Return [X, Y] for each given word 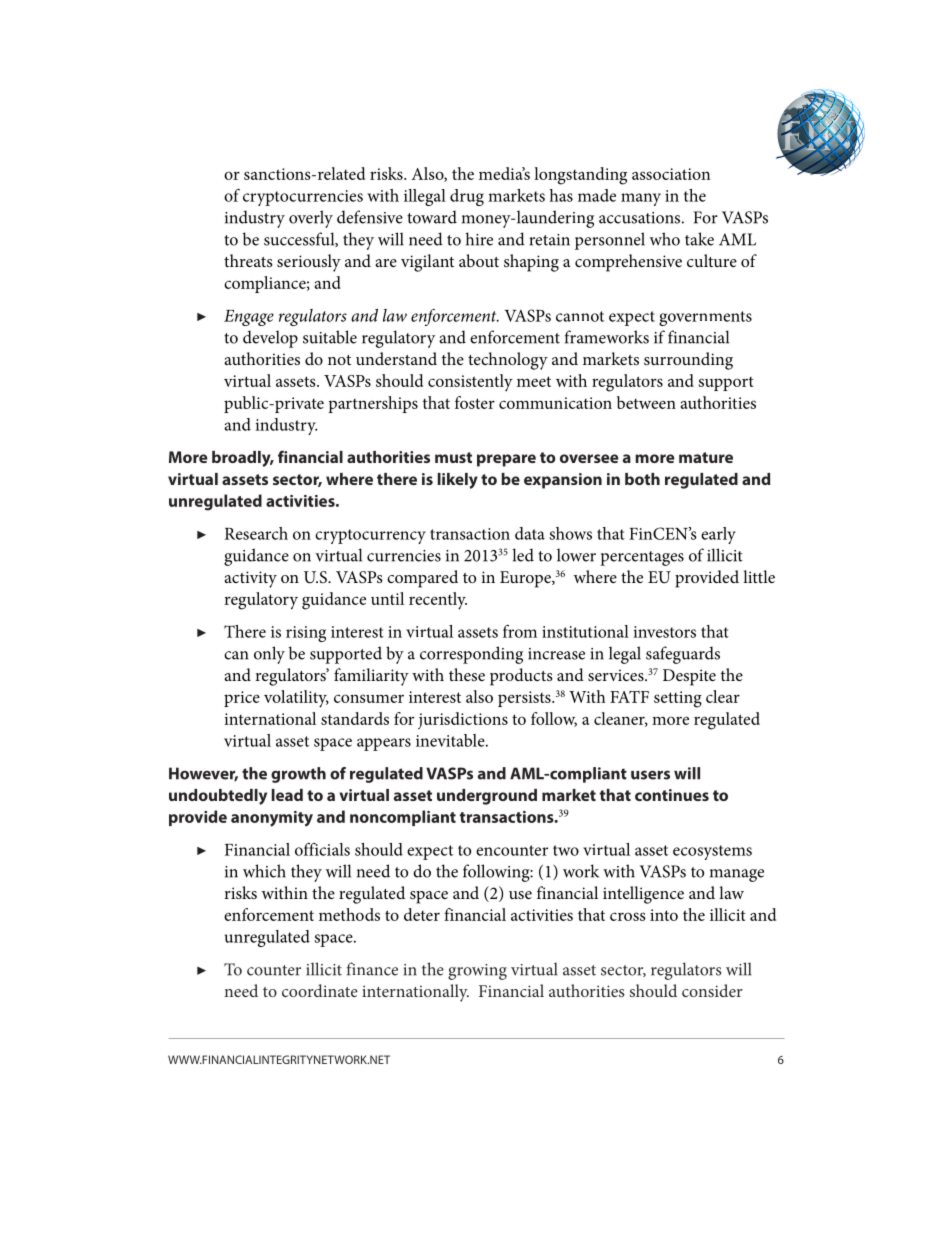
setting [678, 699]
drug [467, 197]
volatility [296, 699]
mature [706, 457]
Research [256, 533]
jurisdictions [463, 721]
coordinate [320, 990]
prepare [506, 460]
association [671, 174]
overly [311, 219]
